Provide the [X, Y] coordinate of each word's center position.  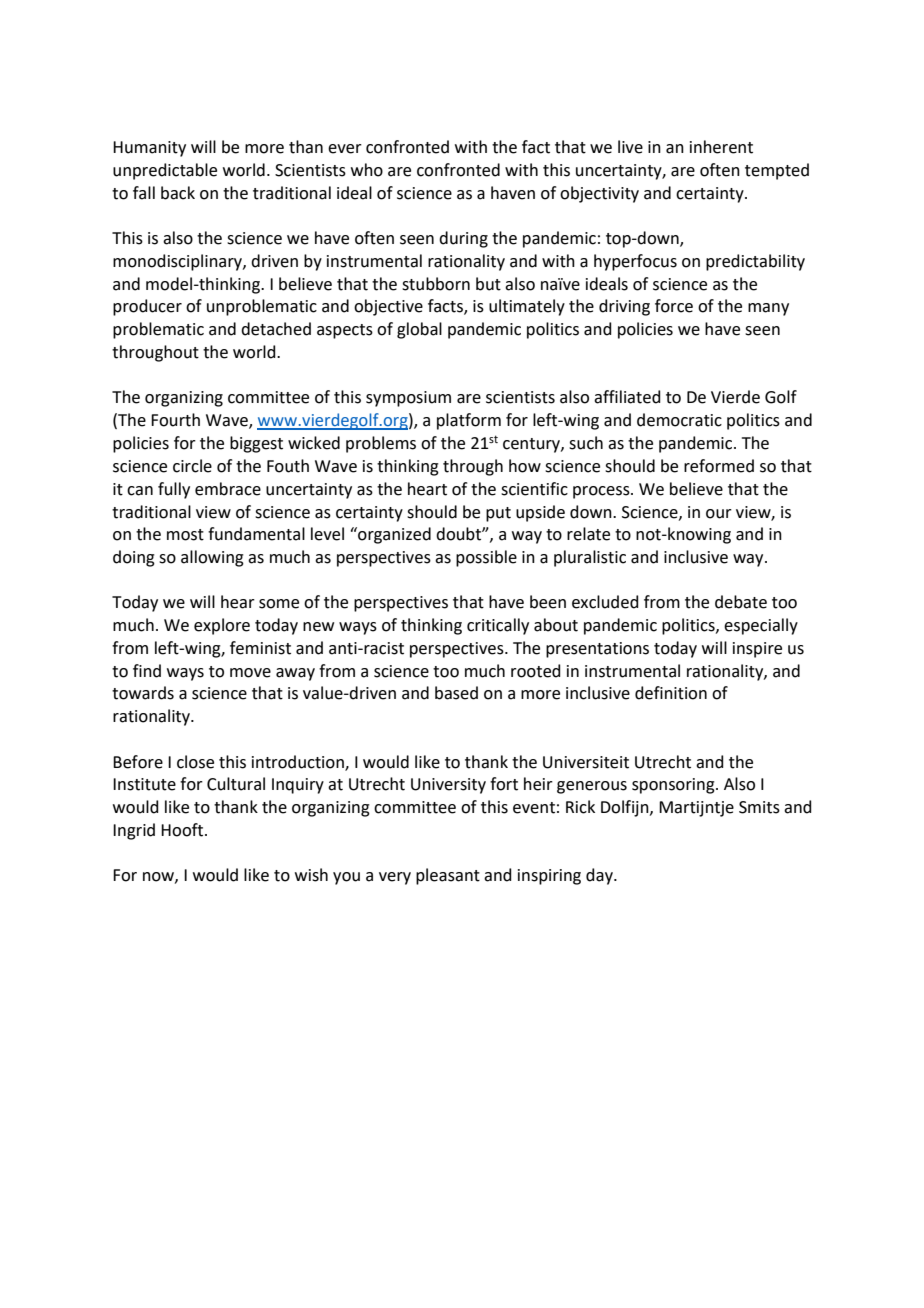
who [367, 170]
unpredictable [165, 171]
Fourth [175, 420]
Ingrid [134, 831]
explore [222, 626]
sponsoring [674, 786]
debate [741, 602]
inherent [721, 147]
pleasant [448, 876]
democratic [679, 420]
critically [498, 626]
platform [469, 421]
